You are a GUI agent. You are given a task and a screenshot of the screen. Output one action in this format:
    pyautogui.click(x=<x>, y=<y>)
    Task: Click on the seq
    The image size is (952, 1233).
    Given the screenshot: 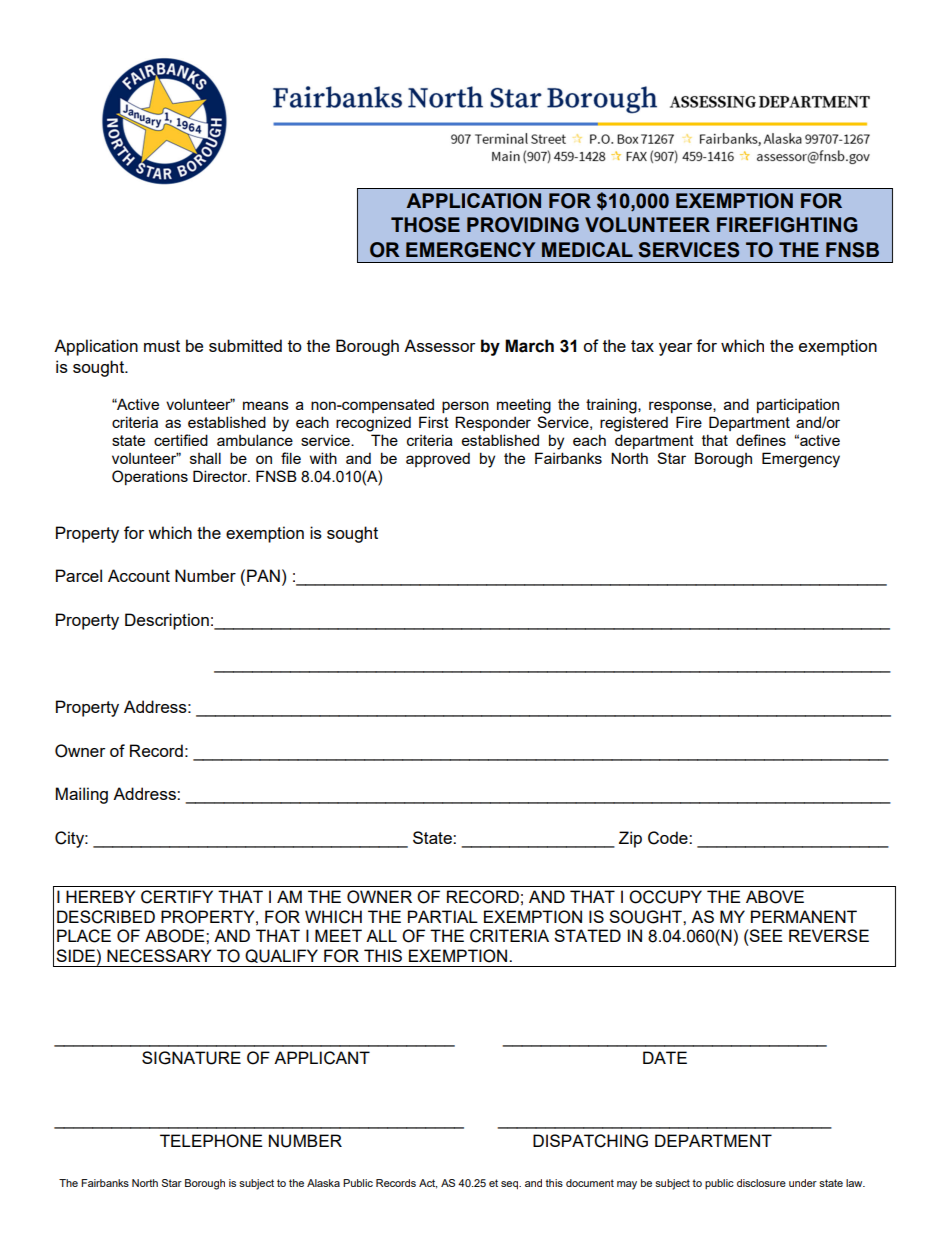 What is the action you would take?
    pyautogui.click(x=510, y=1185)
